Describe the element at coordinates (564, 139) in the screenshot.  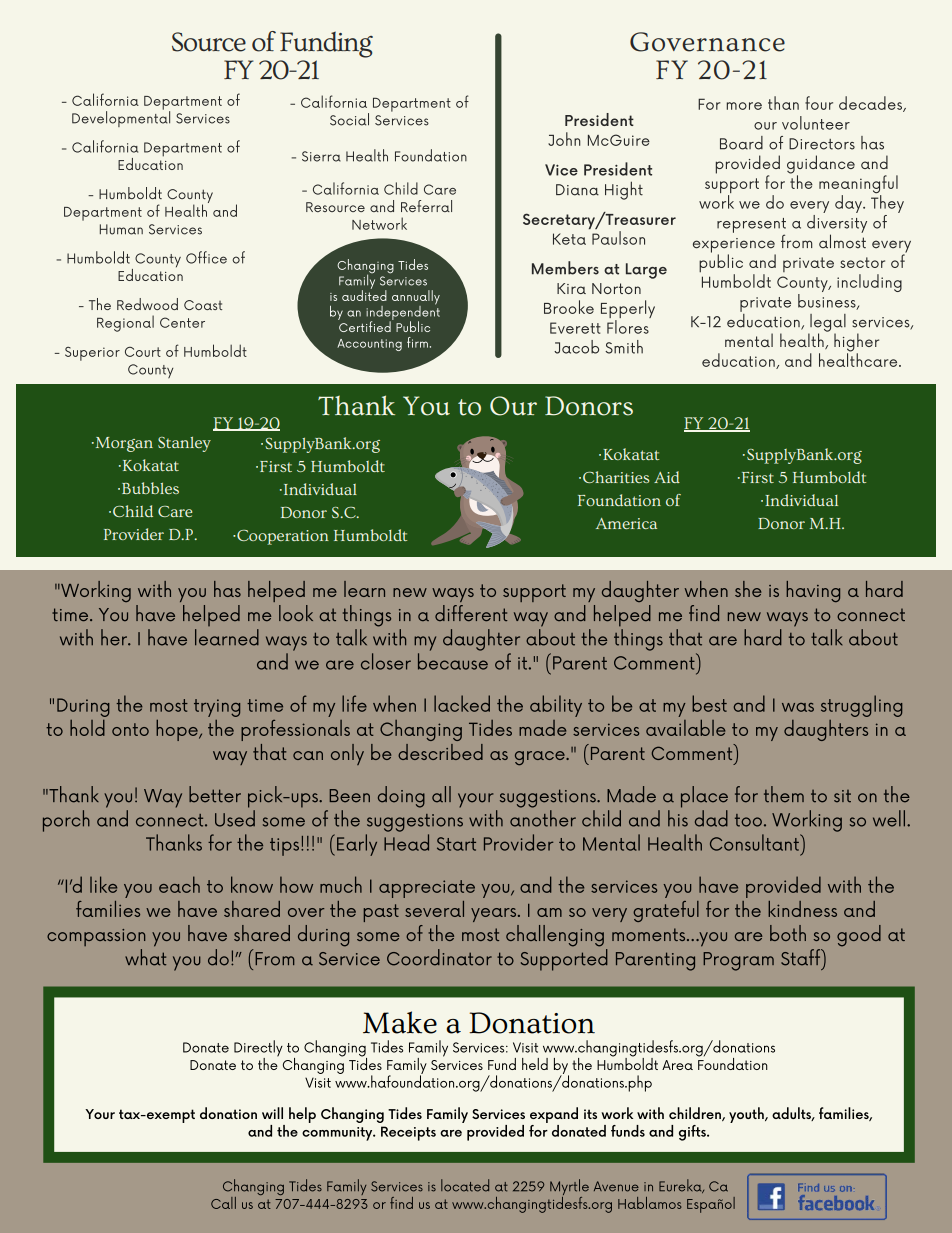
I see `John` at that location.
